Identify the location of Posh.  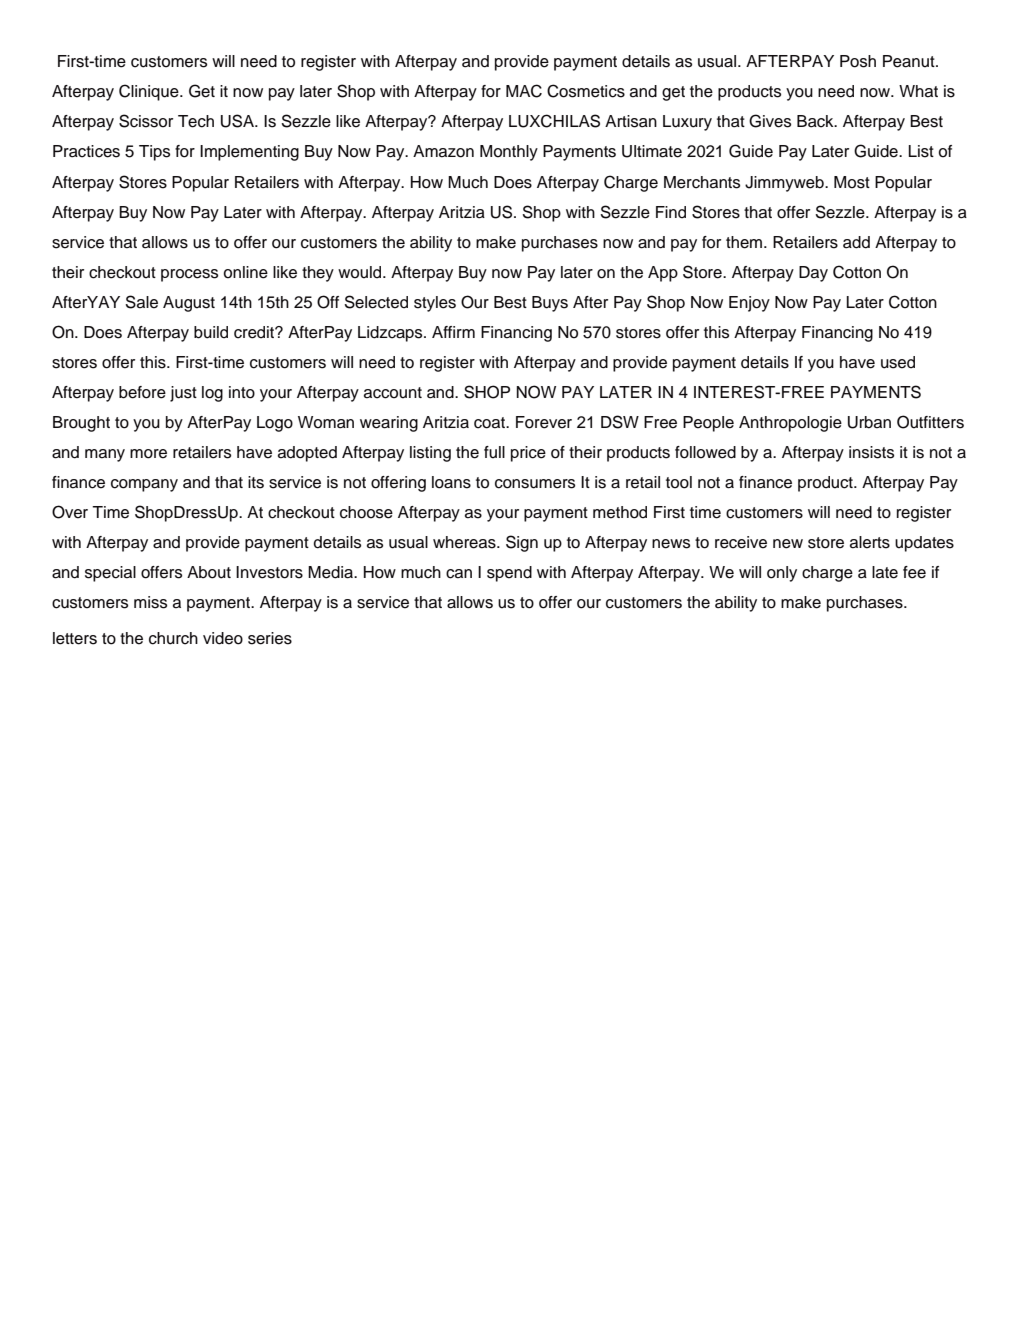
(858, 61).
